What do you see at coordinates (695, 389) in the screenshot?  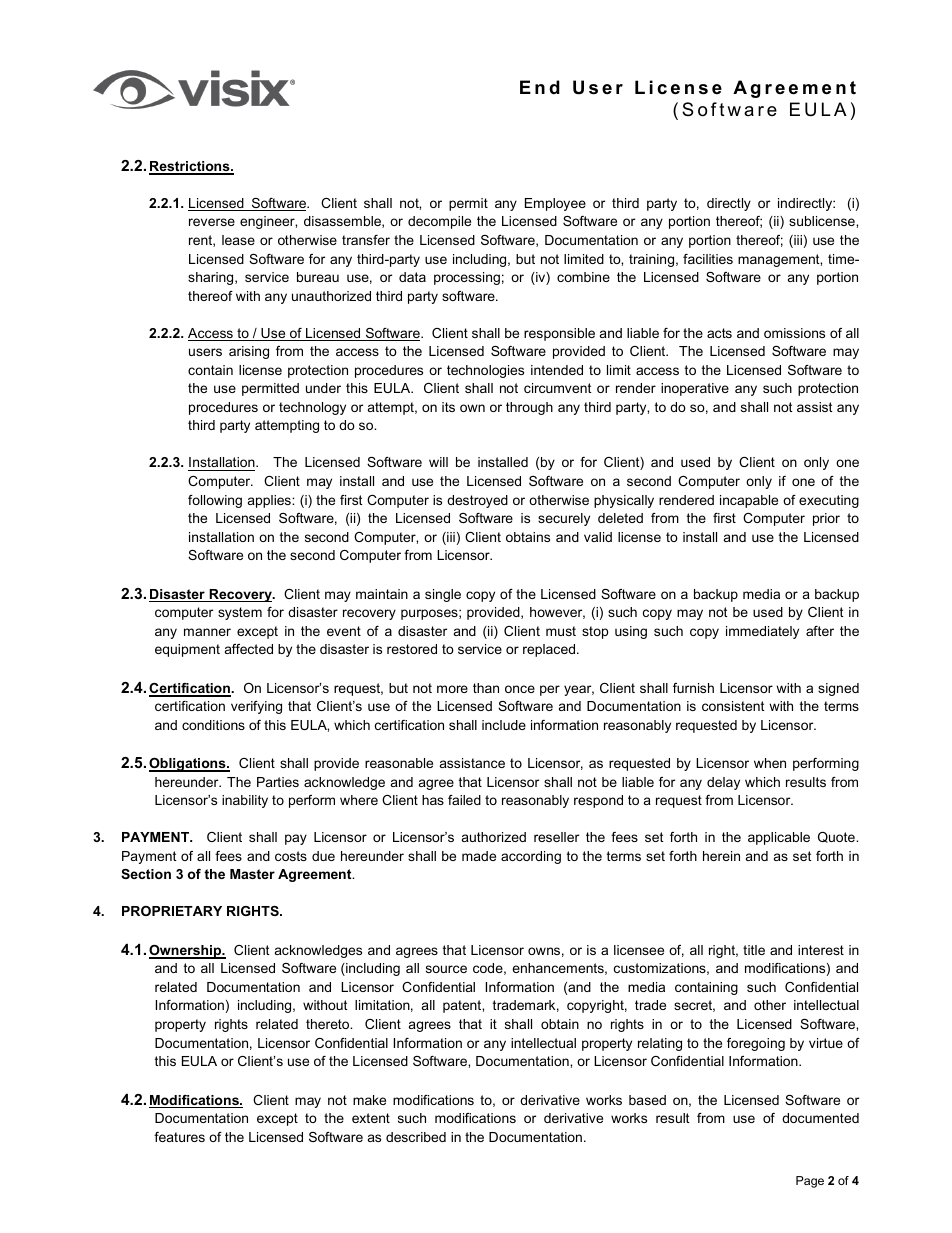 I see `inoperative` at bounding box center [695, 389].
